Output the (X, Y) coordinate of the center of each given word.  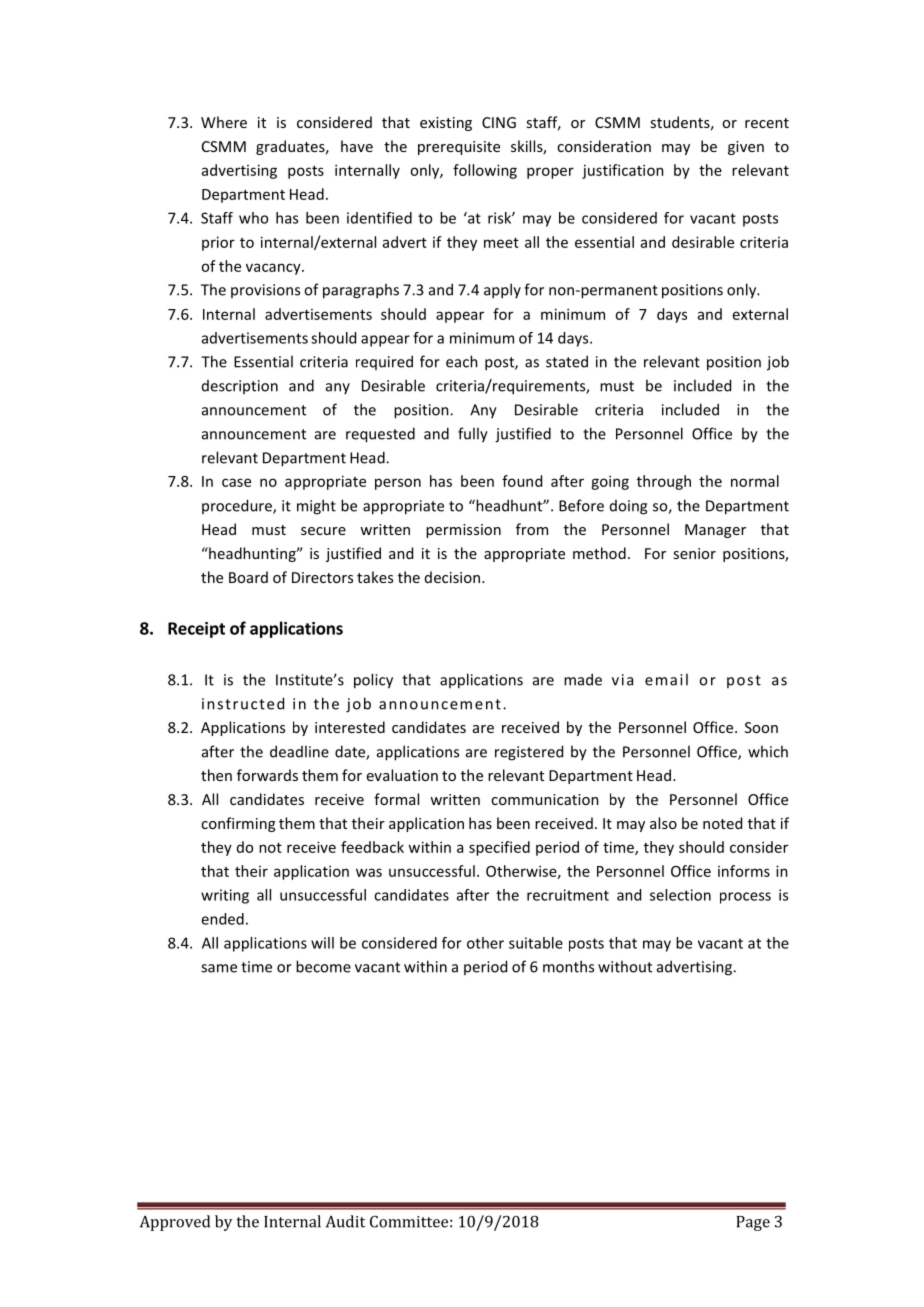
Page (753, 1223)
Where (224, 122)
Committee (409, 1222)
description (240, 387)
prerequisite (459, 148)
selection (680, 895)
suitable (536, 943)
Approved (175, 1223)
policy (373, 681)
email (666, 679)
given (746, 148)
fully (473, 435)
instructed (243, 703)
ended (222, 919)
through (664, 482)
